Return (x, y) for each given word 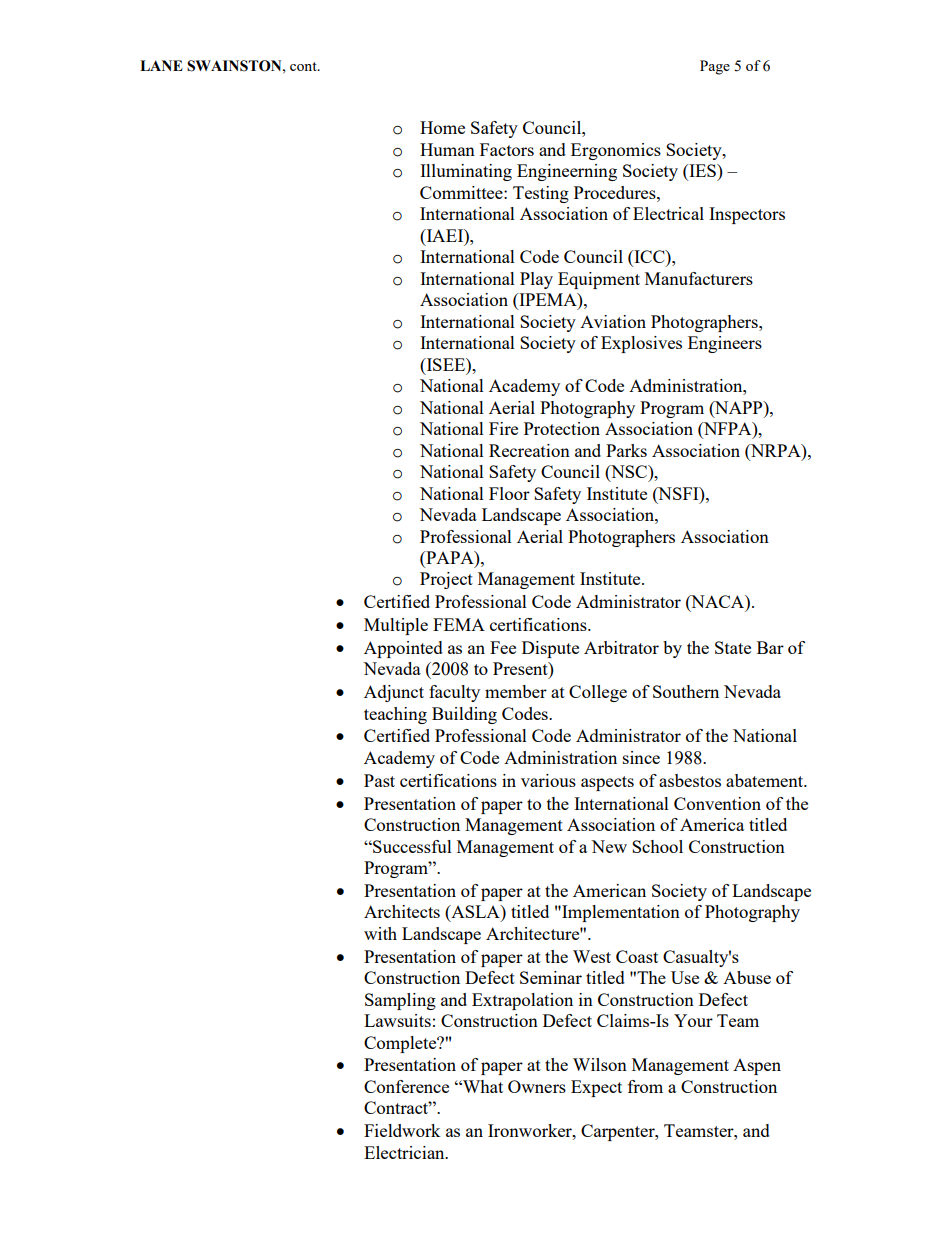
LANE (161, 65)
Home (442, 127)
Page (715, 67)
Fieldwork (402, 1130)
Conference (406, 1086)
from (645, 1086)
